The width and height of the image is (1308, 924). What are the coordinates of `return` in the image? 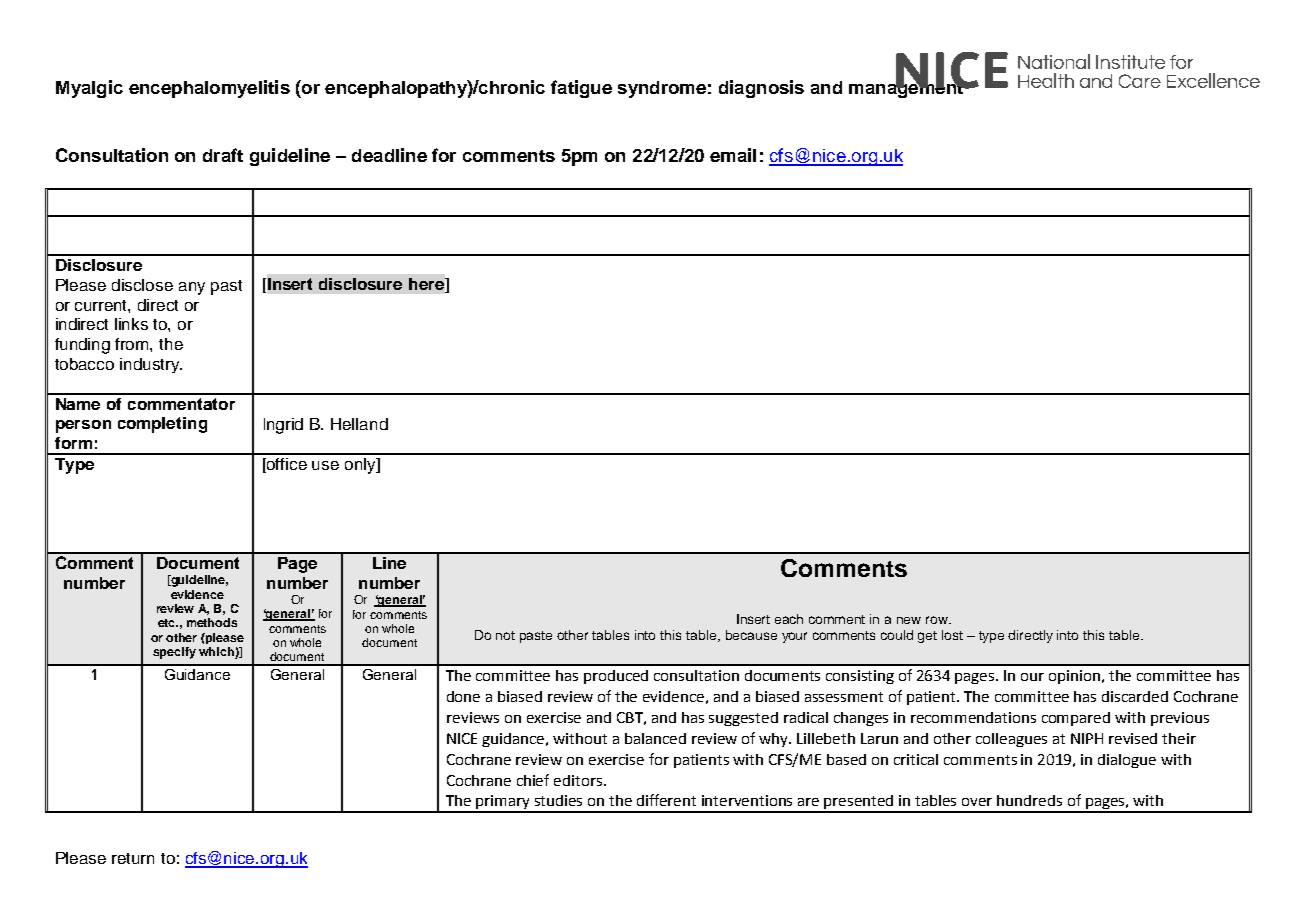 It's located at (133, 858).
